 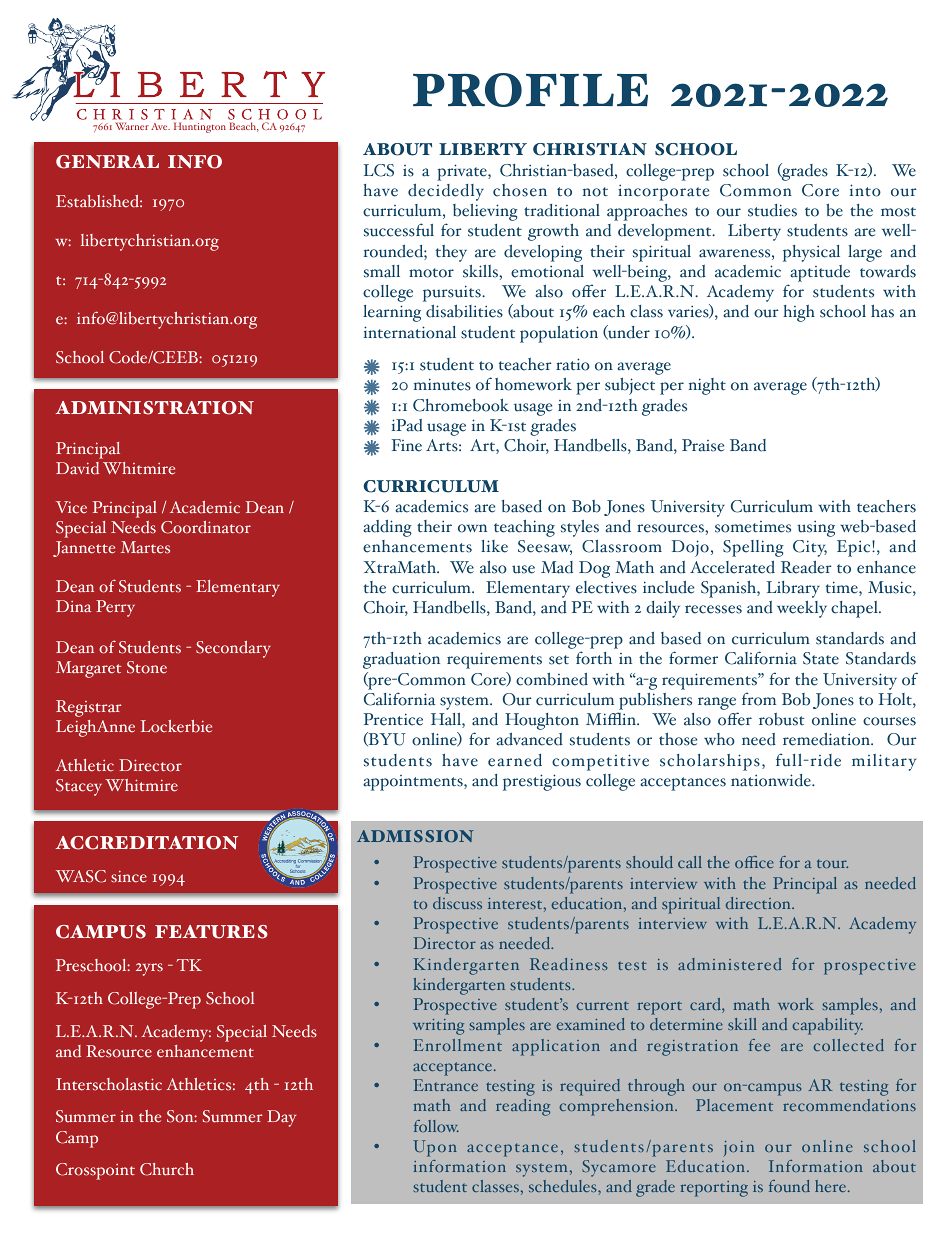 I want to click on found, so click(x=789, y=1186).
